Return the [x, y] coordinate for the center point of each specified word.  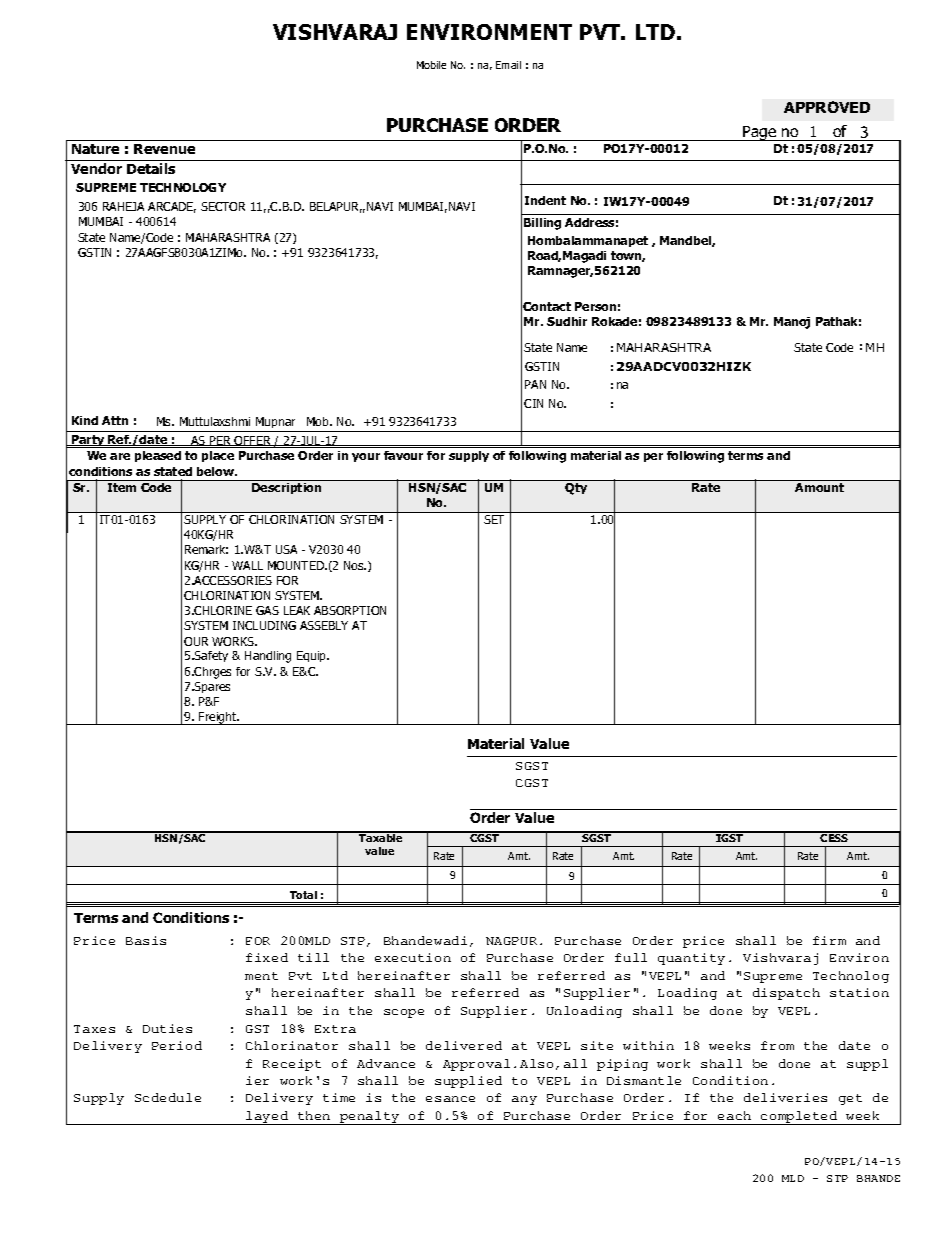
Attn [115, 420]
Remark [206, 549]
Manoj [792, 323]
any [524, 1100]
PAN [535, 384]
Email [508, 65]
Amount [819, 487]
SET [494, 519]
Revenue [164, 149]
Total [303, 895]
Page [759, 133]
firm [829, 940]
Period [177, 1045]
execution [413, 957]
